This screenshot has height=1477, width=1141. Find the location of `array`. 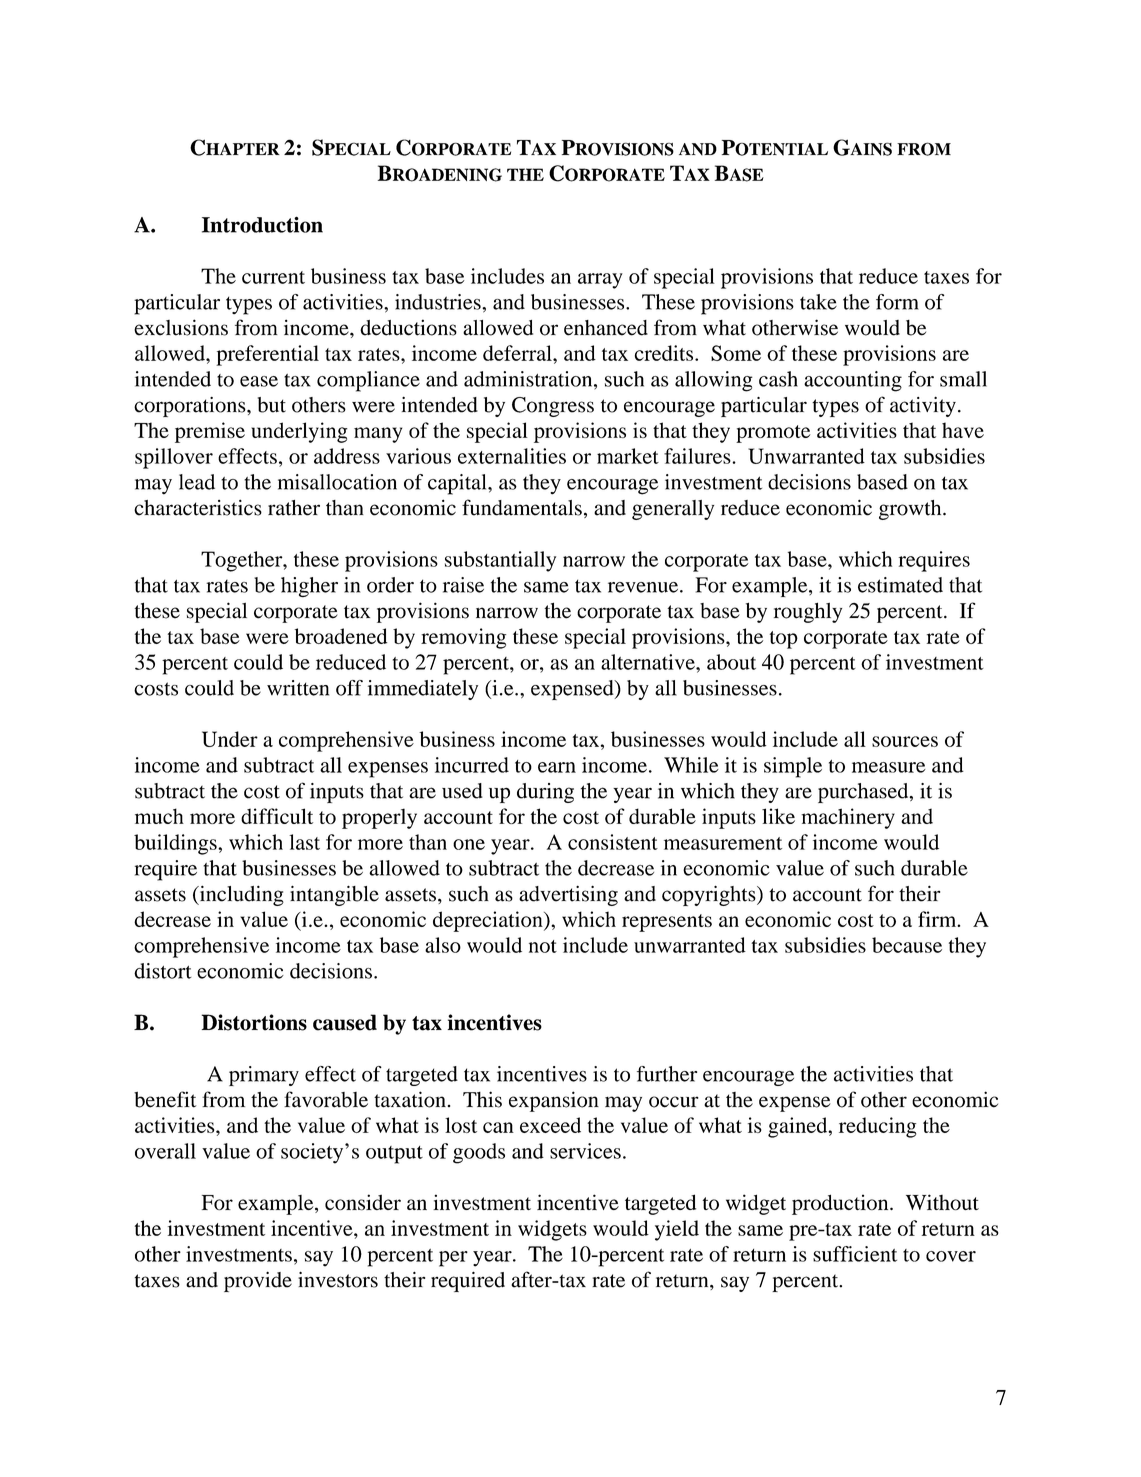

array is located at coordinates (600, 281).
